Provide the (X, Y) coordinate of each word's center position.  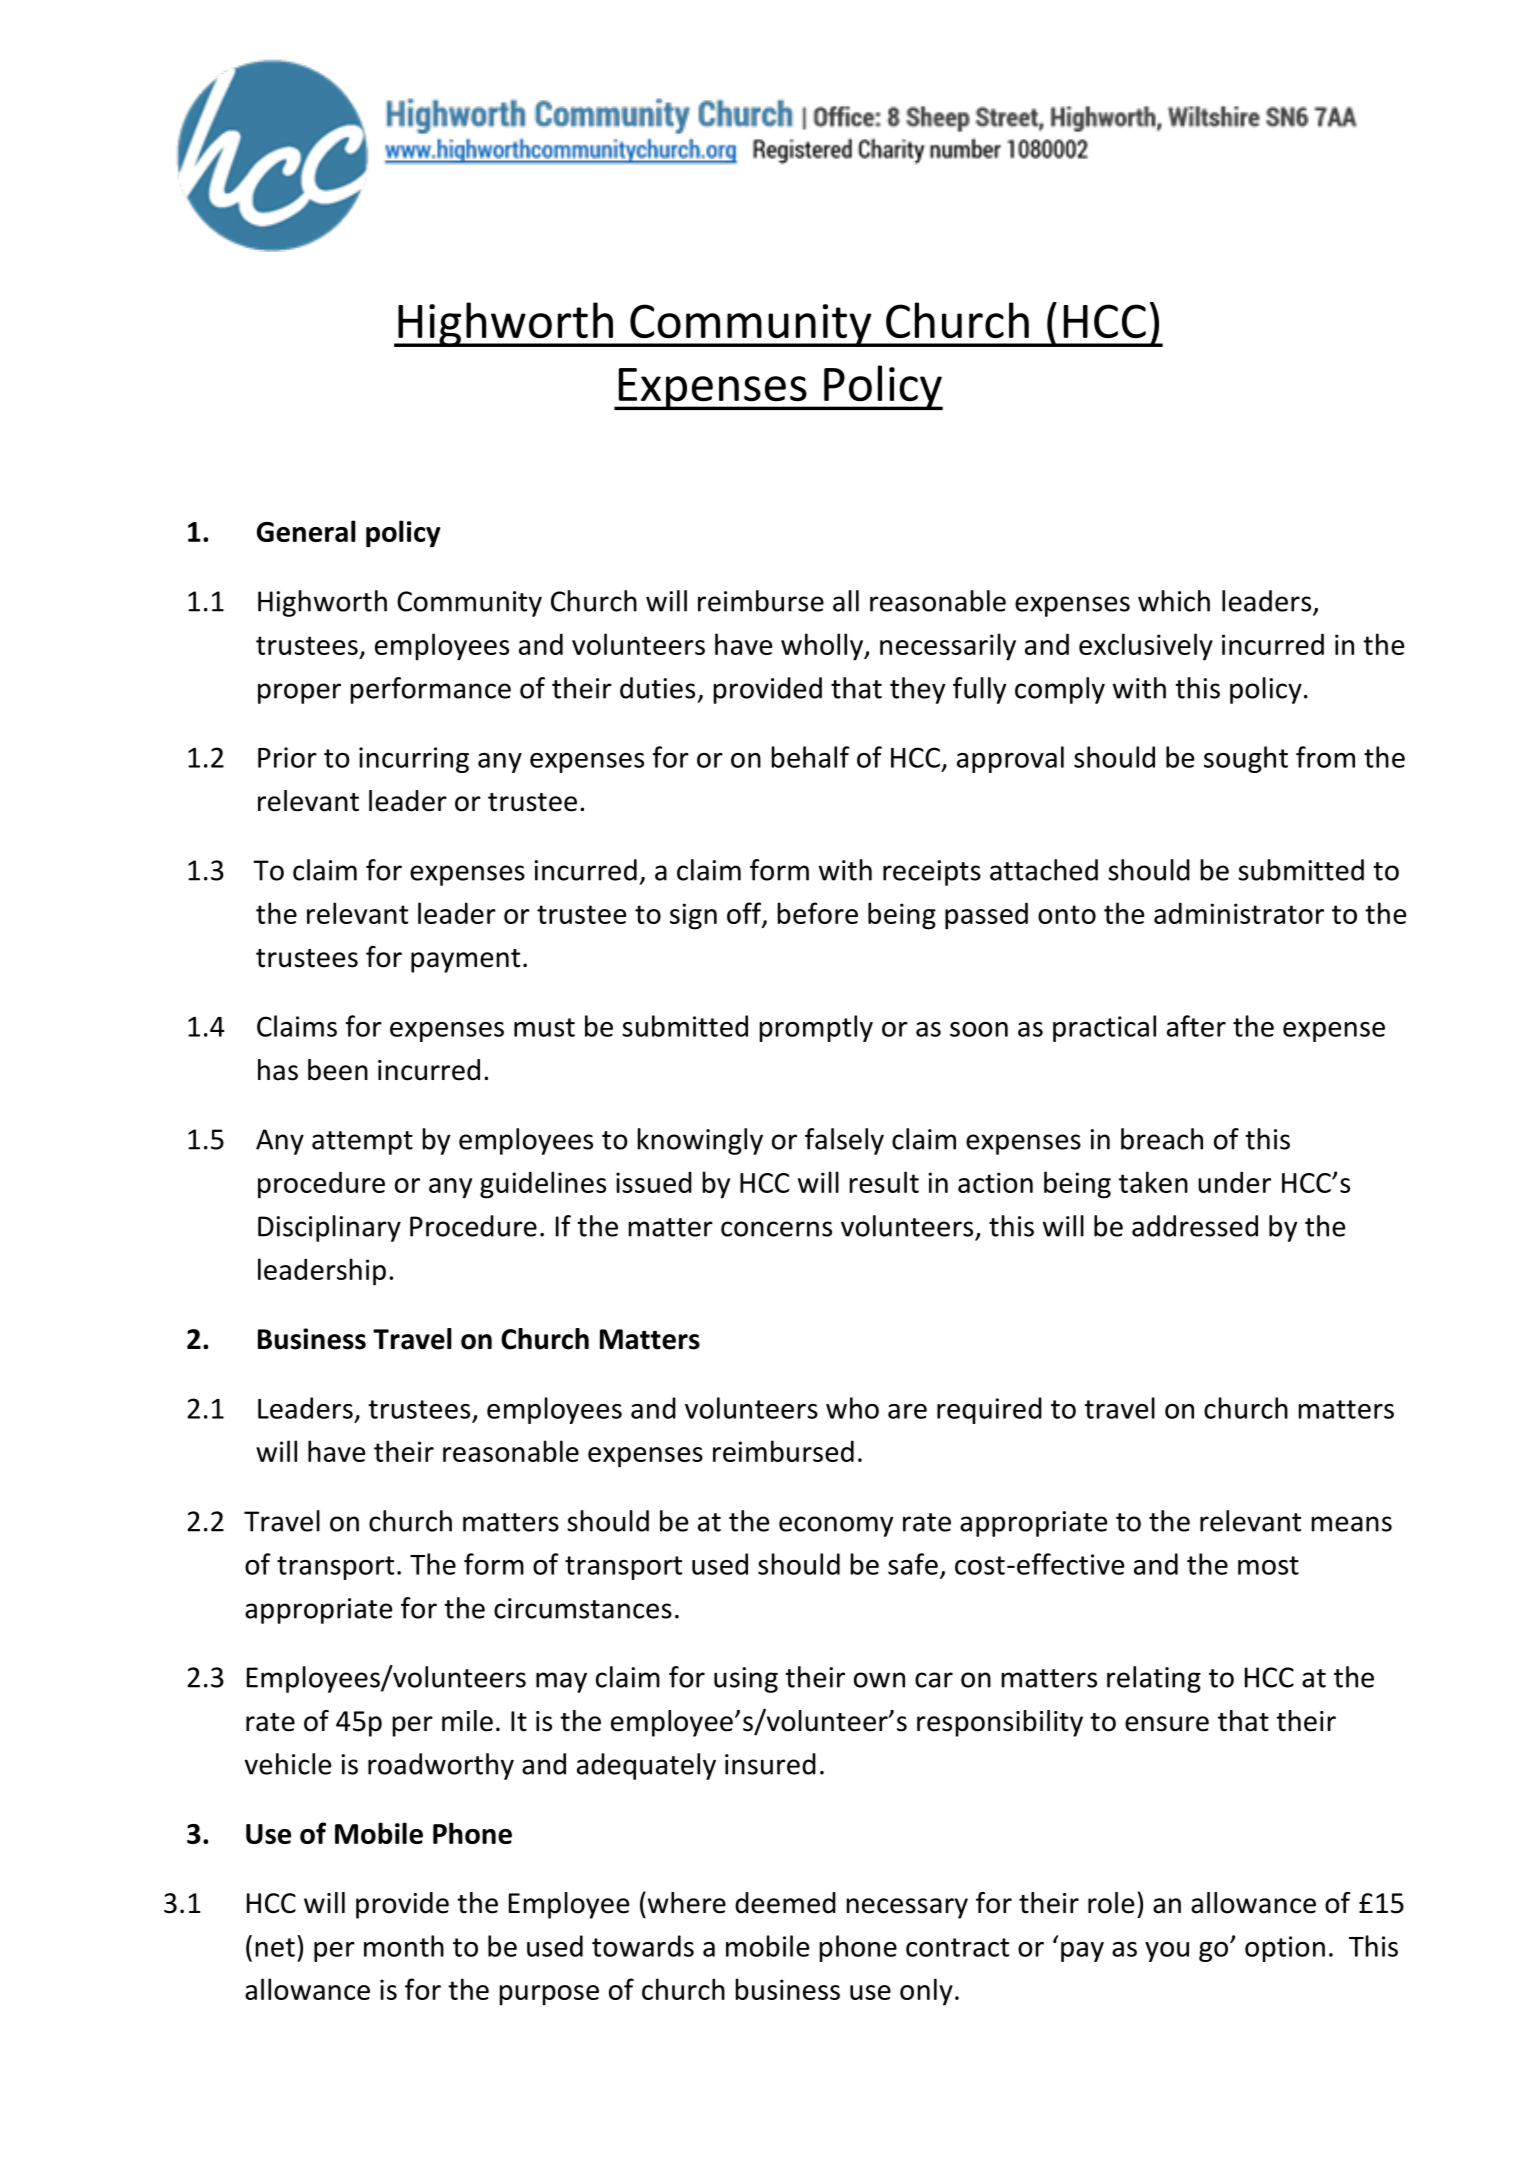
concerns (776, 1229)
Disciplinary (329, 1228)
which (1174, 601)
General (306, 531)
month (404, 1946)
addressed (1195, 1226)
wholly (823, 647)
